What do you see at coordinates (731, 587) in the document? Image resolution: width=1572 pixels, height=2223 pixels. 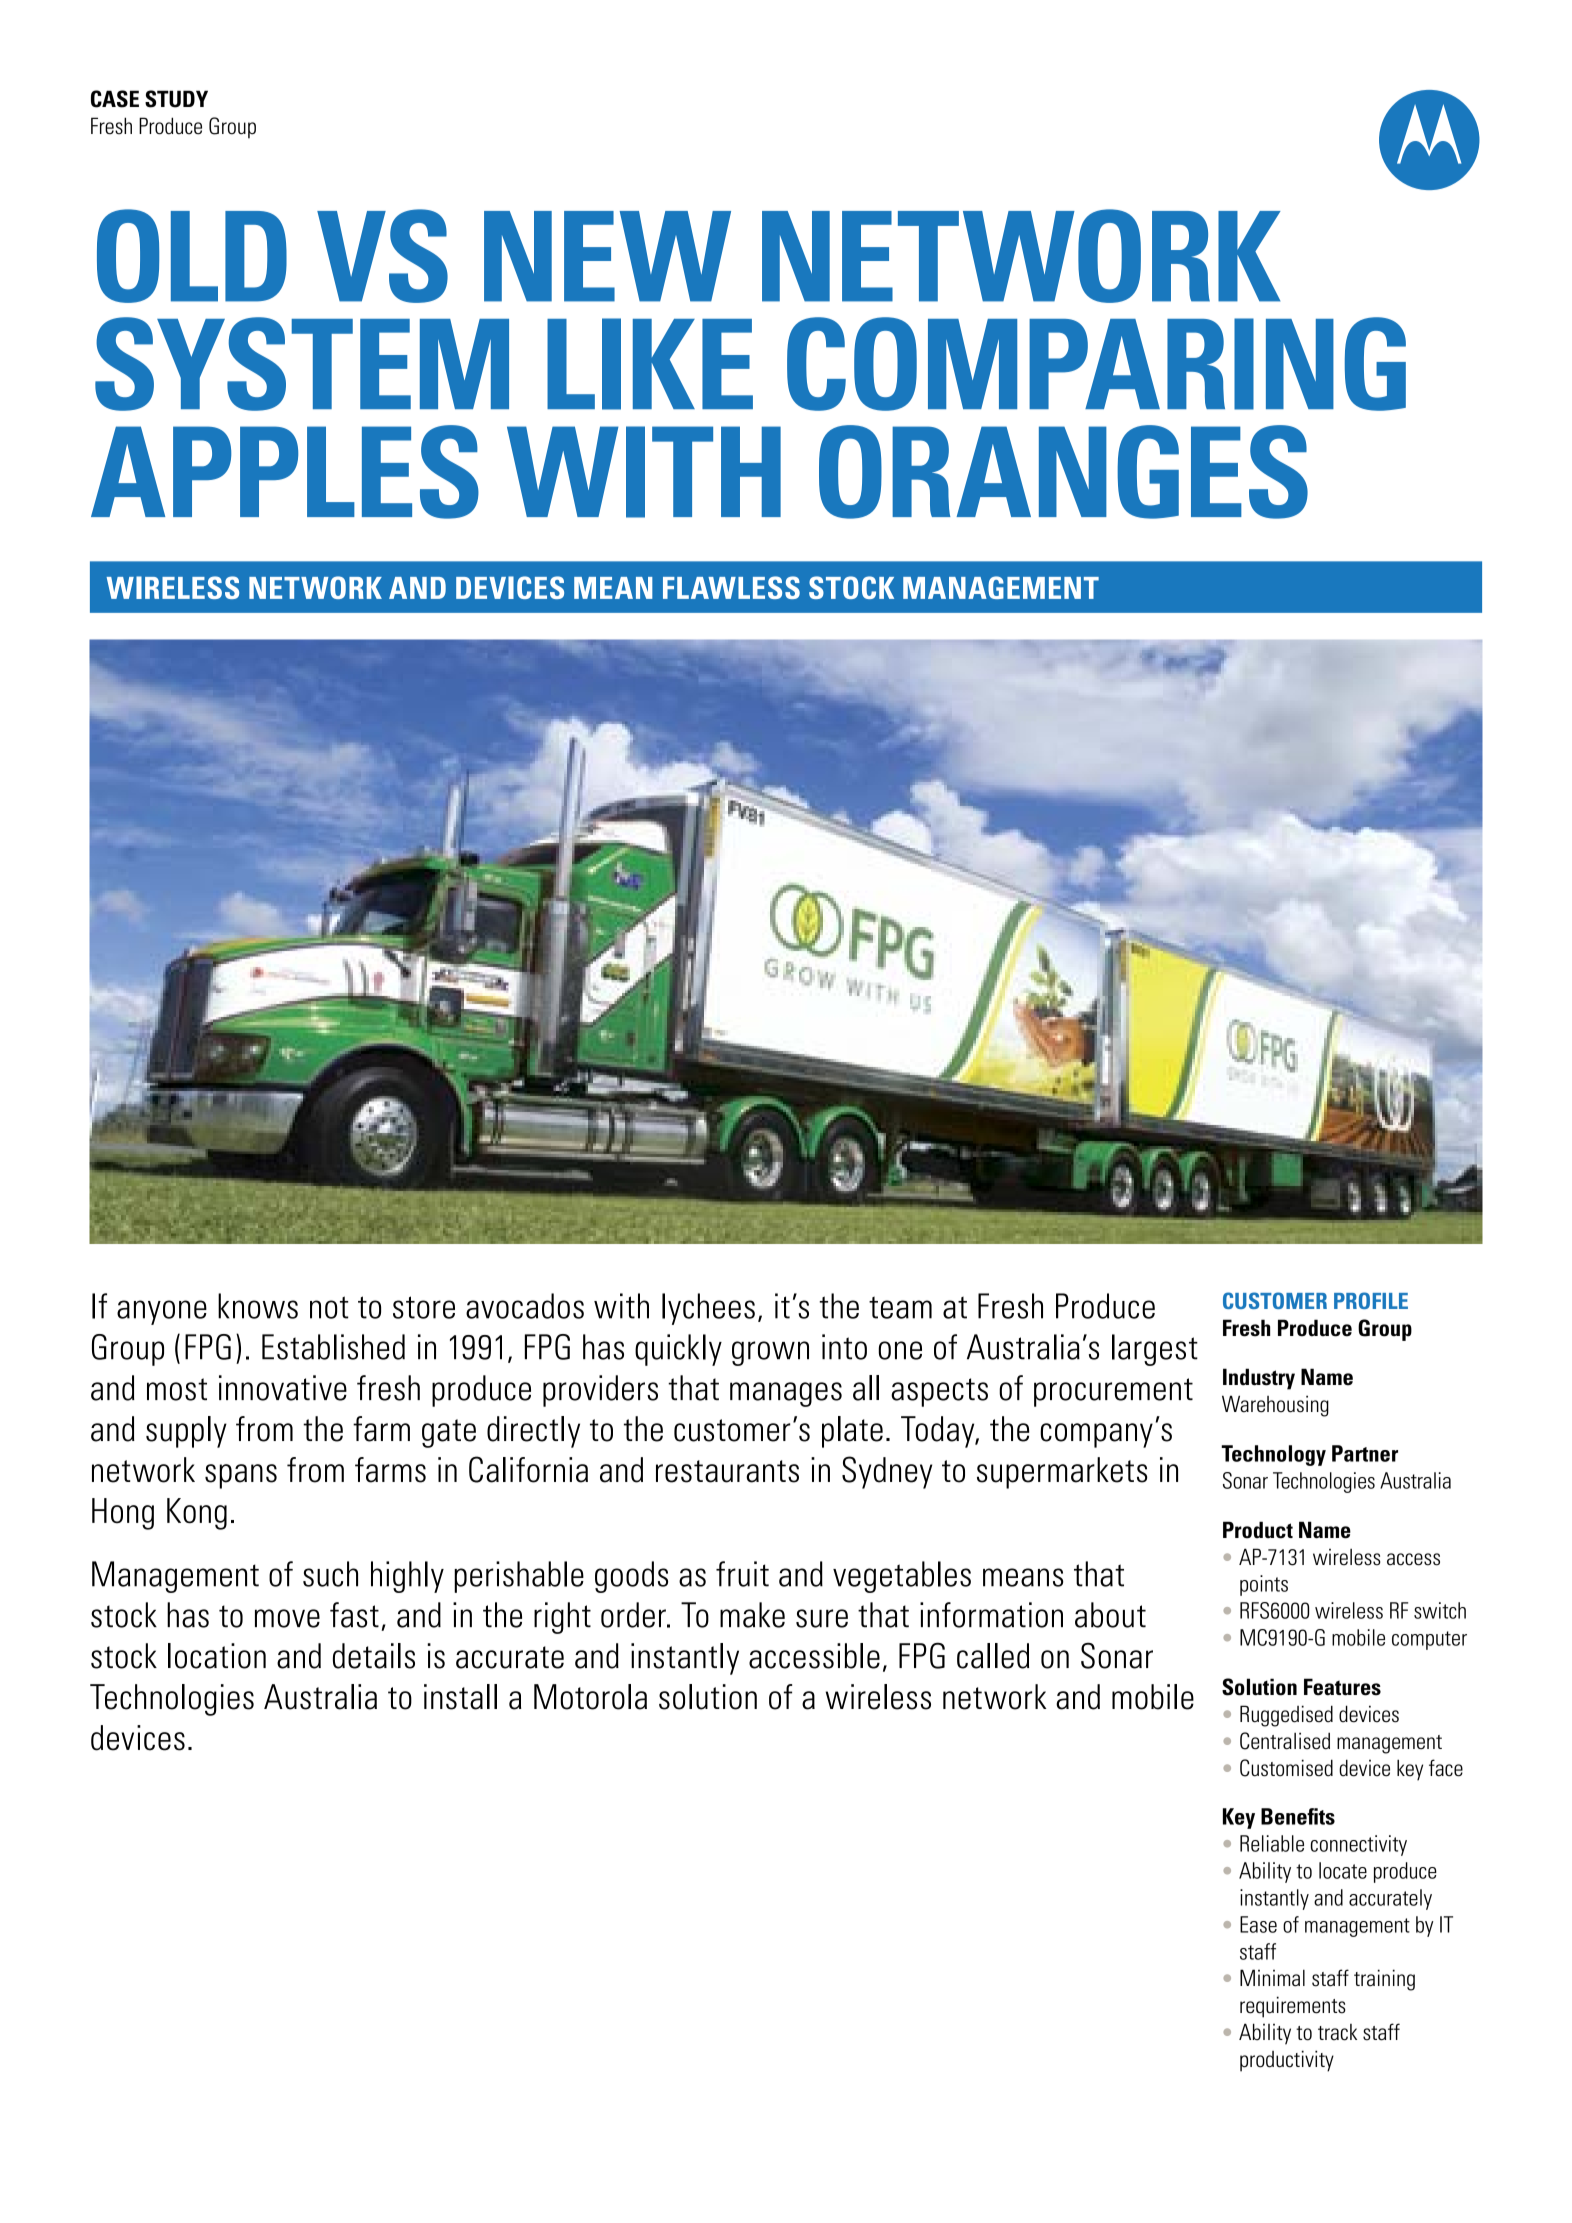 I see `flawless` at bounding box center [731, 587].
